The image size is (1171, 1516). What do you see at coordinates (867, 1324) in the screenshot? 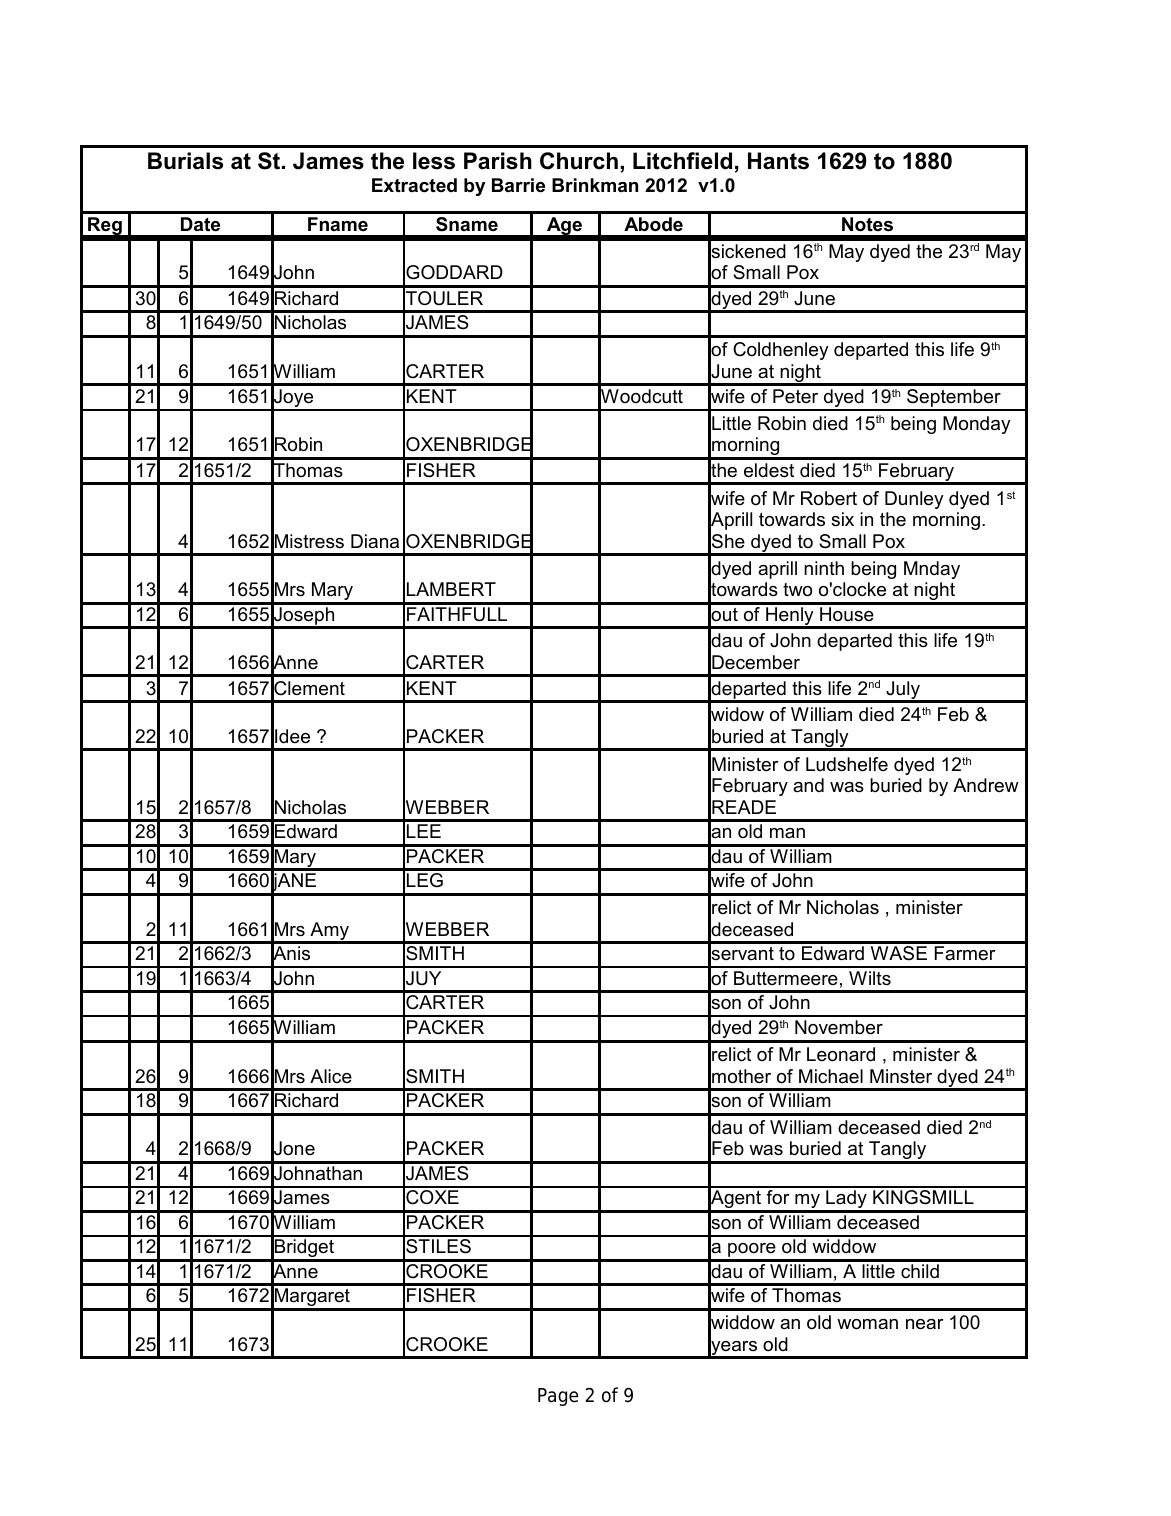
I see `woman` at bounding box center [867, 1324].
